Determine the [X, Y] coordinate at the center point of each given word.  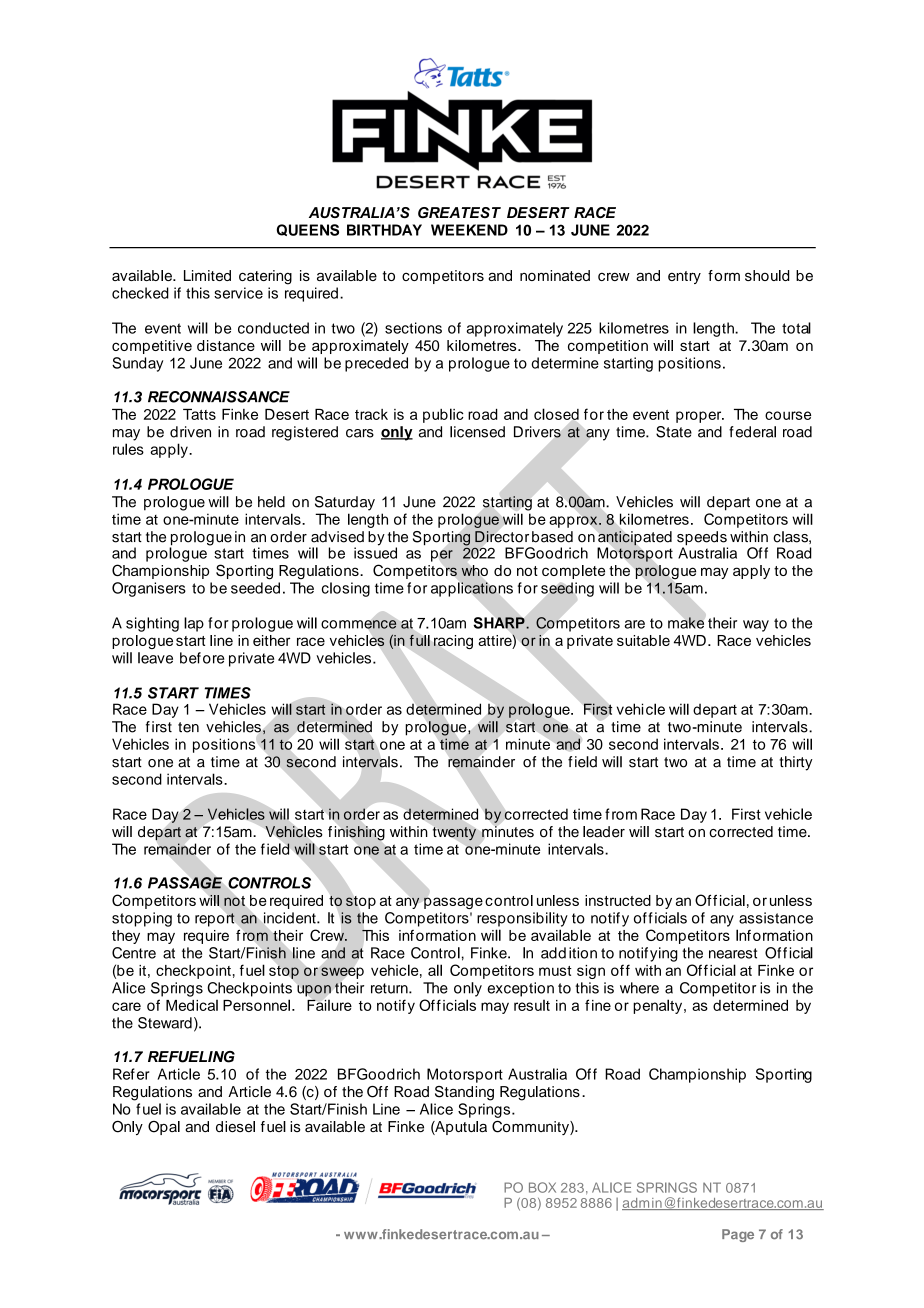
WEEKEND [469, 230]
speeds [702, 539]
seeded [255, 588]
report [215, 920]
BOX [542, 1187]
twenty [454, 833]
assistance [776, 918]
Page [738, 1235]
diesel [235, 1126]
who [475, 570]
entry [684, 277]
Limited [207, 275]
